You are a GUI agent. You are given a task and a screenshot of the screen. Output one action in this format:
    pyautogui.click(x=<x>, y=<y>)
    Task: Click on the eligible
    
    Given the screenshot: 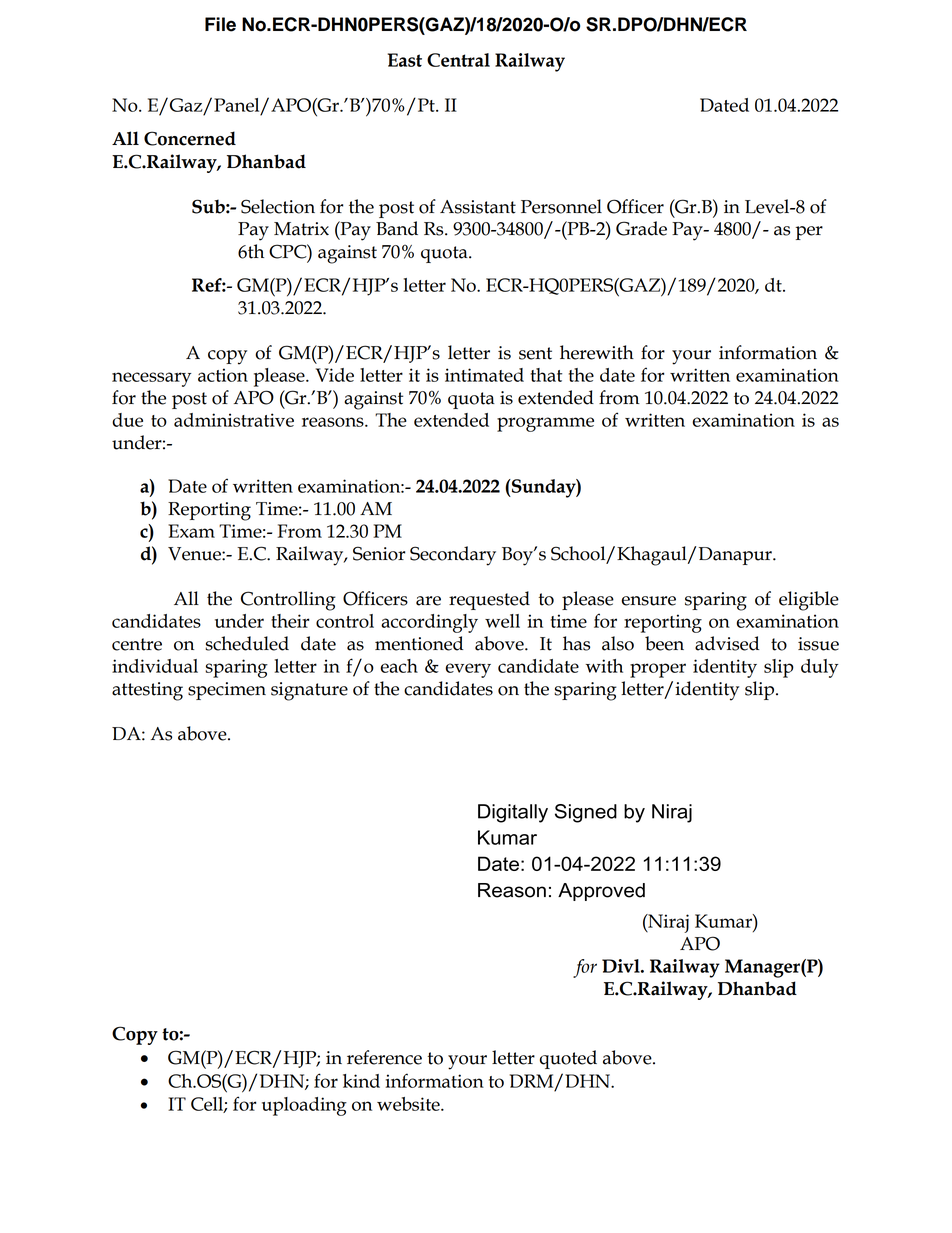 What is the action you would take?
    pyautogui.click(x=809, y=601)
